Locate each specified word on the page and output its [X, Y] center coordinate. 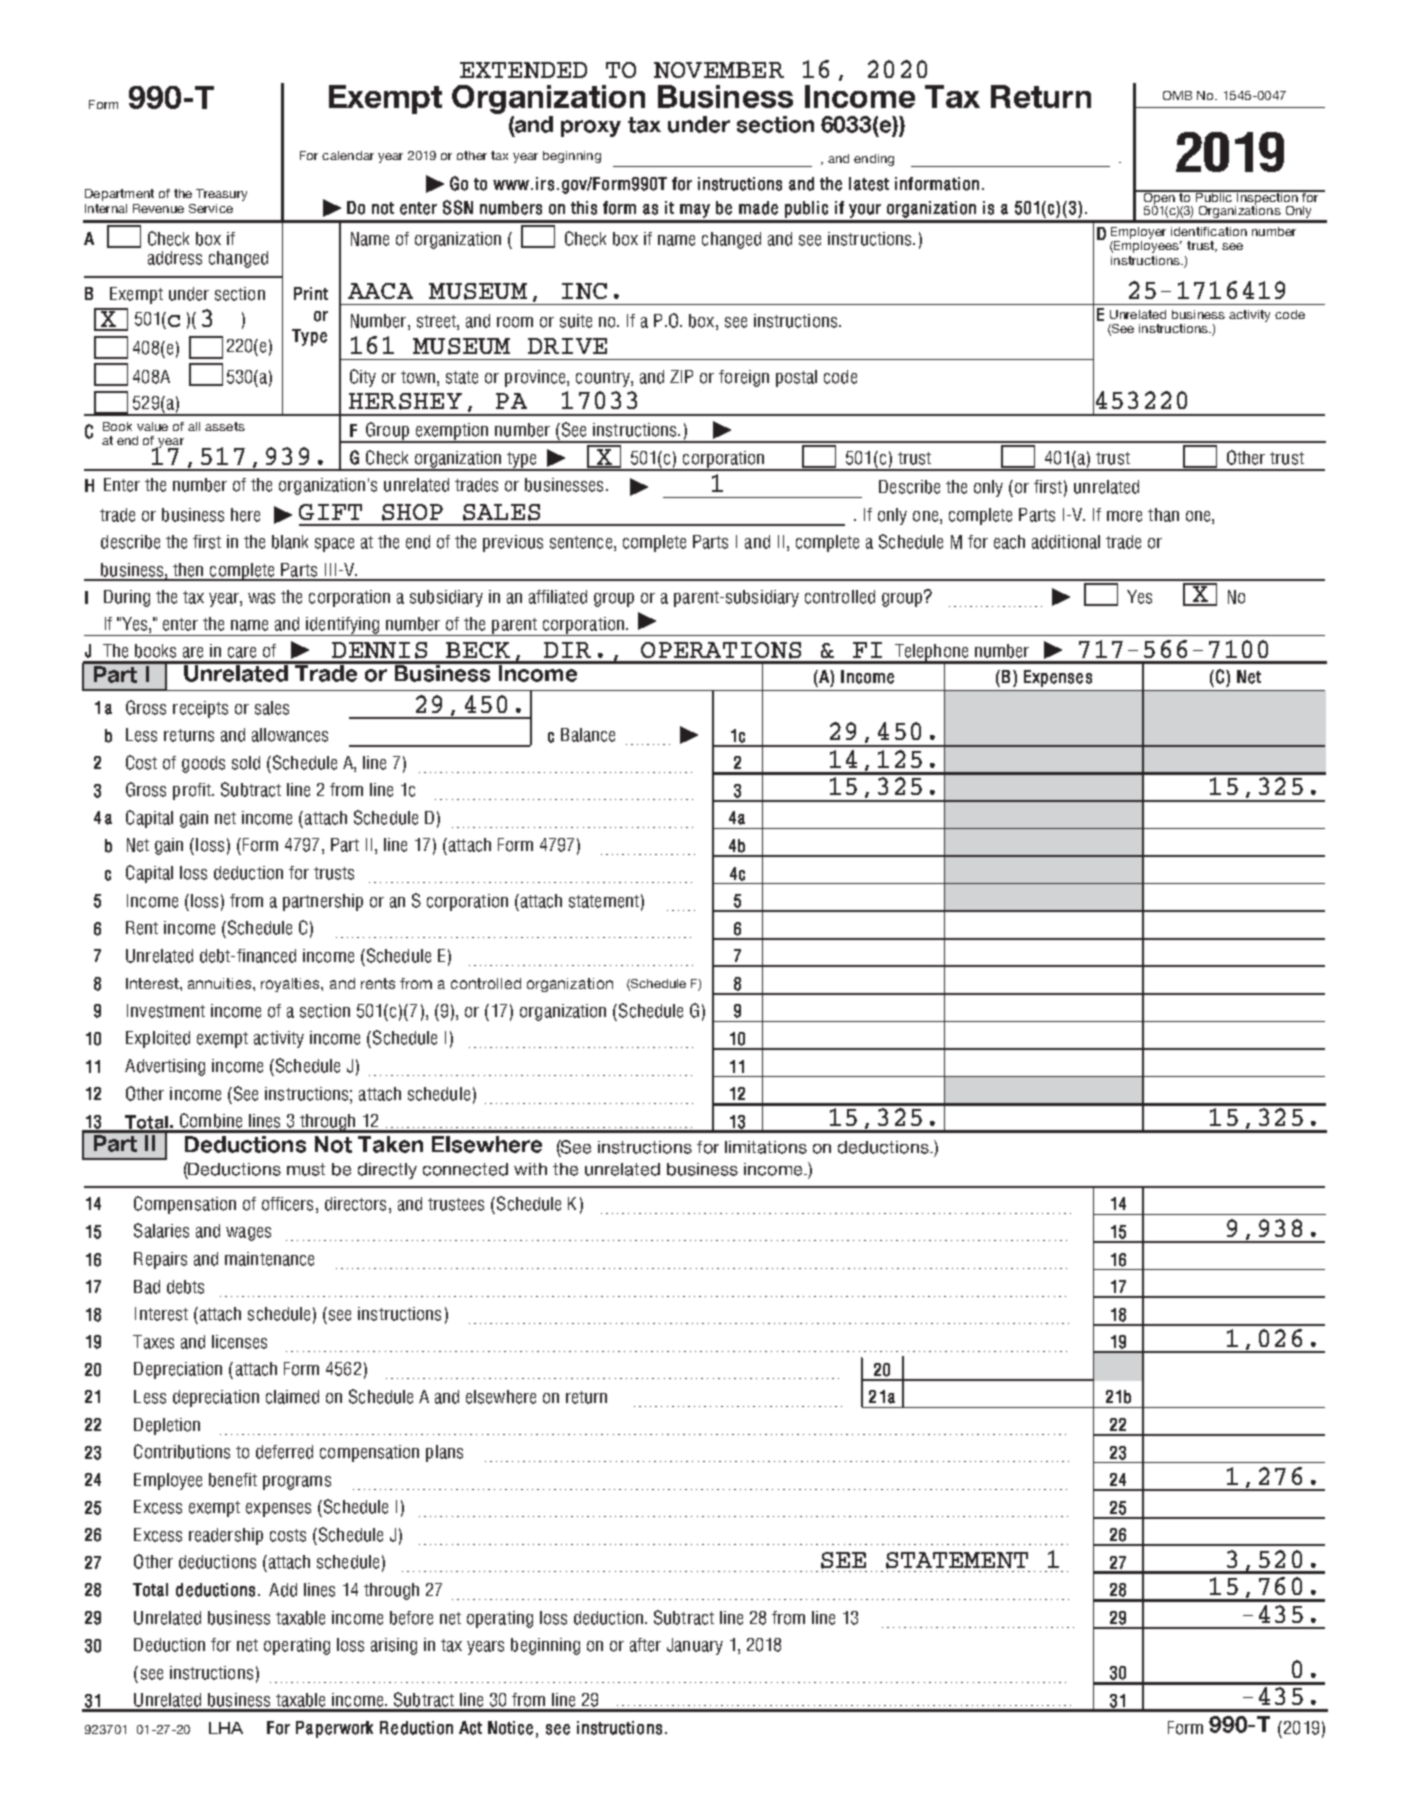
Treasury [221, 195]
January [695, 1646]
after [645, 1645]
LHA [226, 1728]
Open [1159, 199]
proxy [591, 128]
